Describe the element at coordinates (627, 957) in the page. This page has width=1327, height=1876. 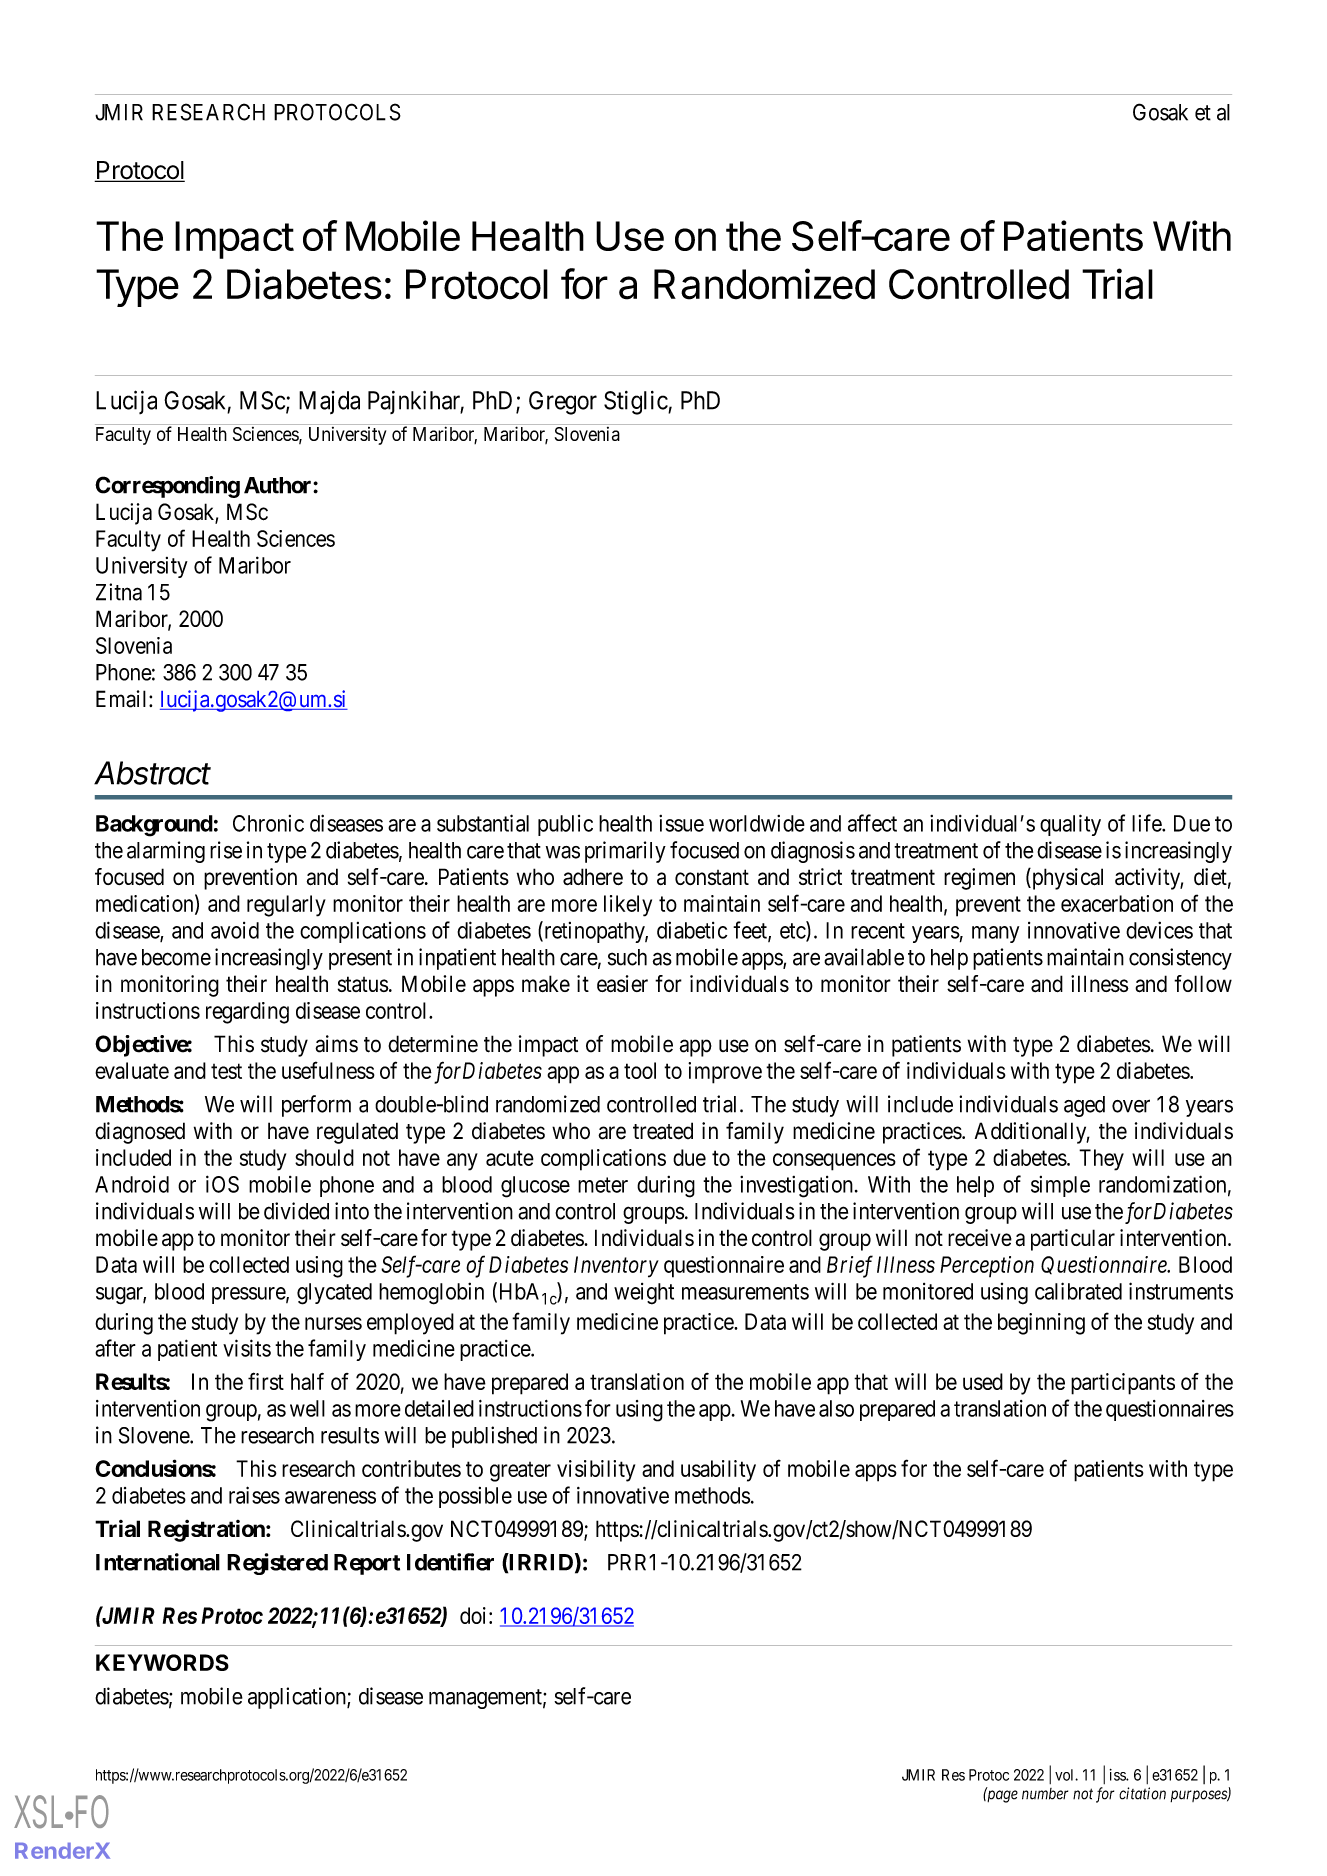
I see `such` at that location.
